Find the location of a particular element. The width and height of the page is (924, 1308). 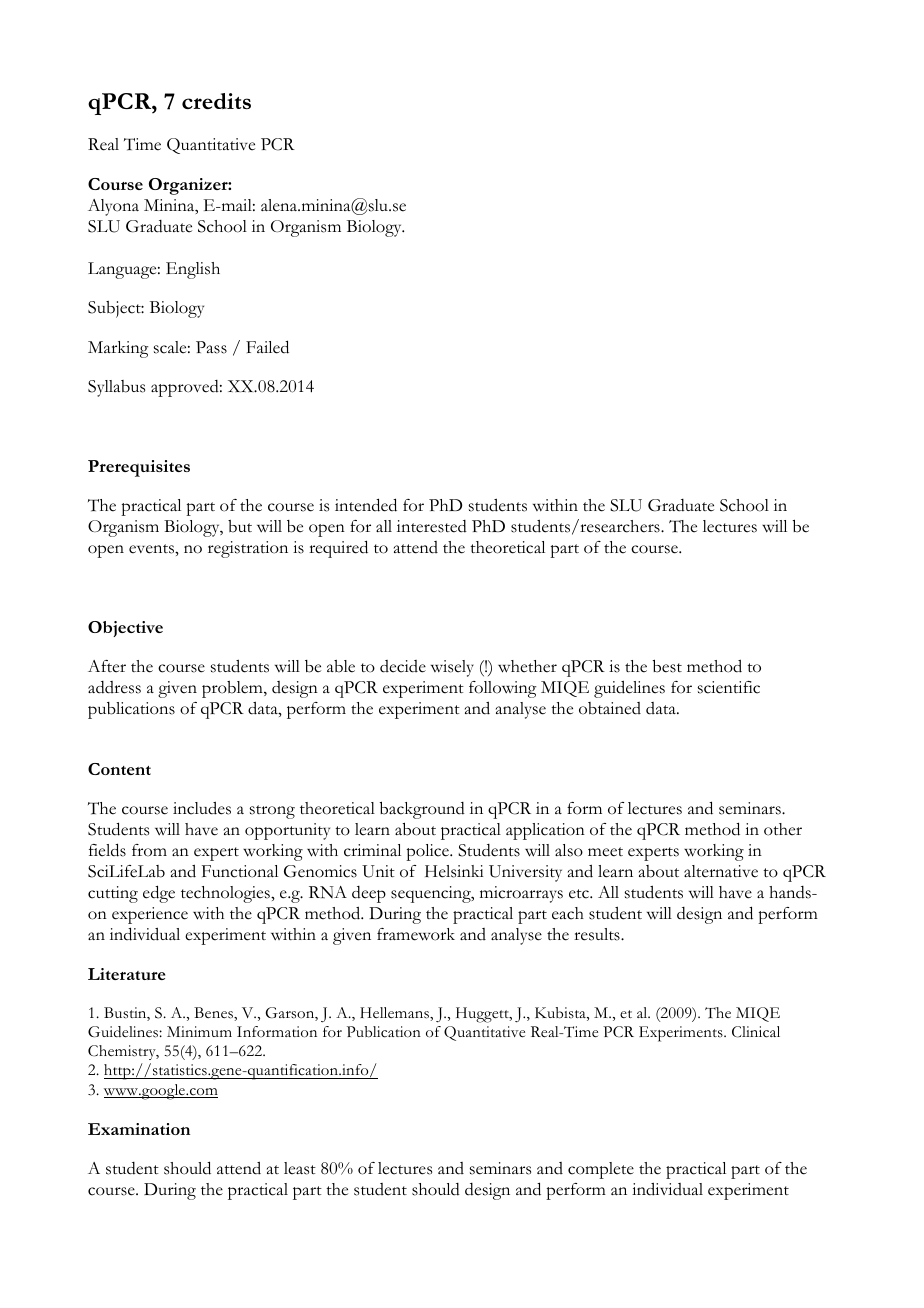

Examination is located at coordinates (139, 1129).
